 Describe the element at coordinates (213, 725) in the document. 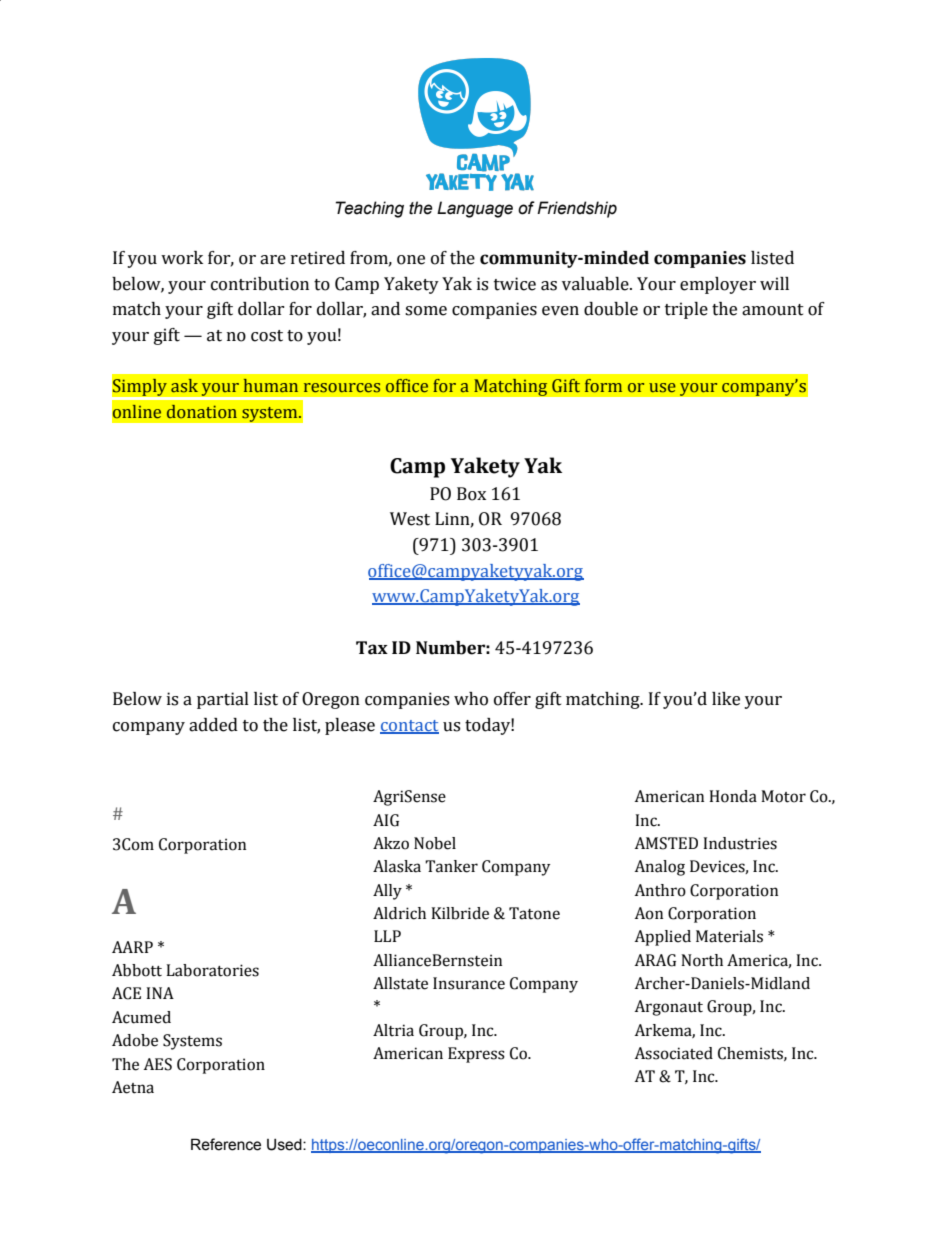

I see `added` at that location.
